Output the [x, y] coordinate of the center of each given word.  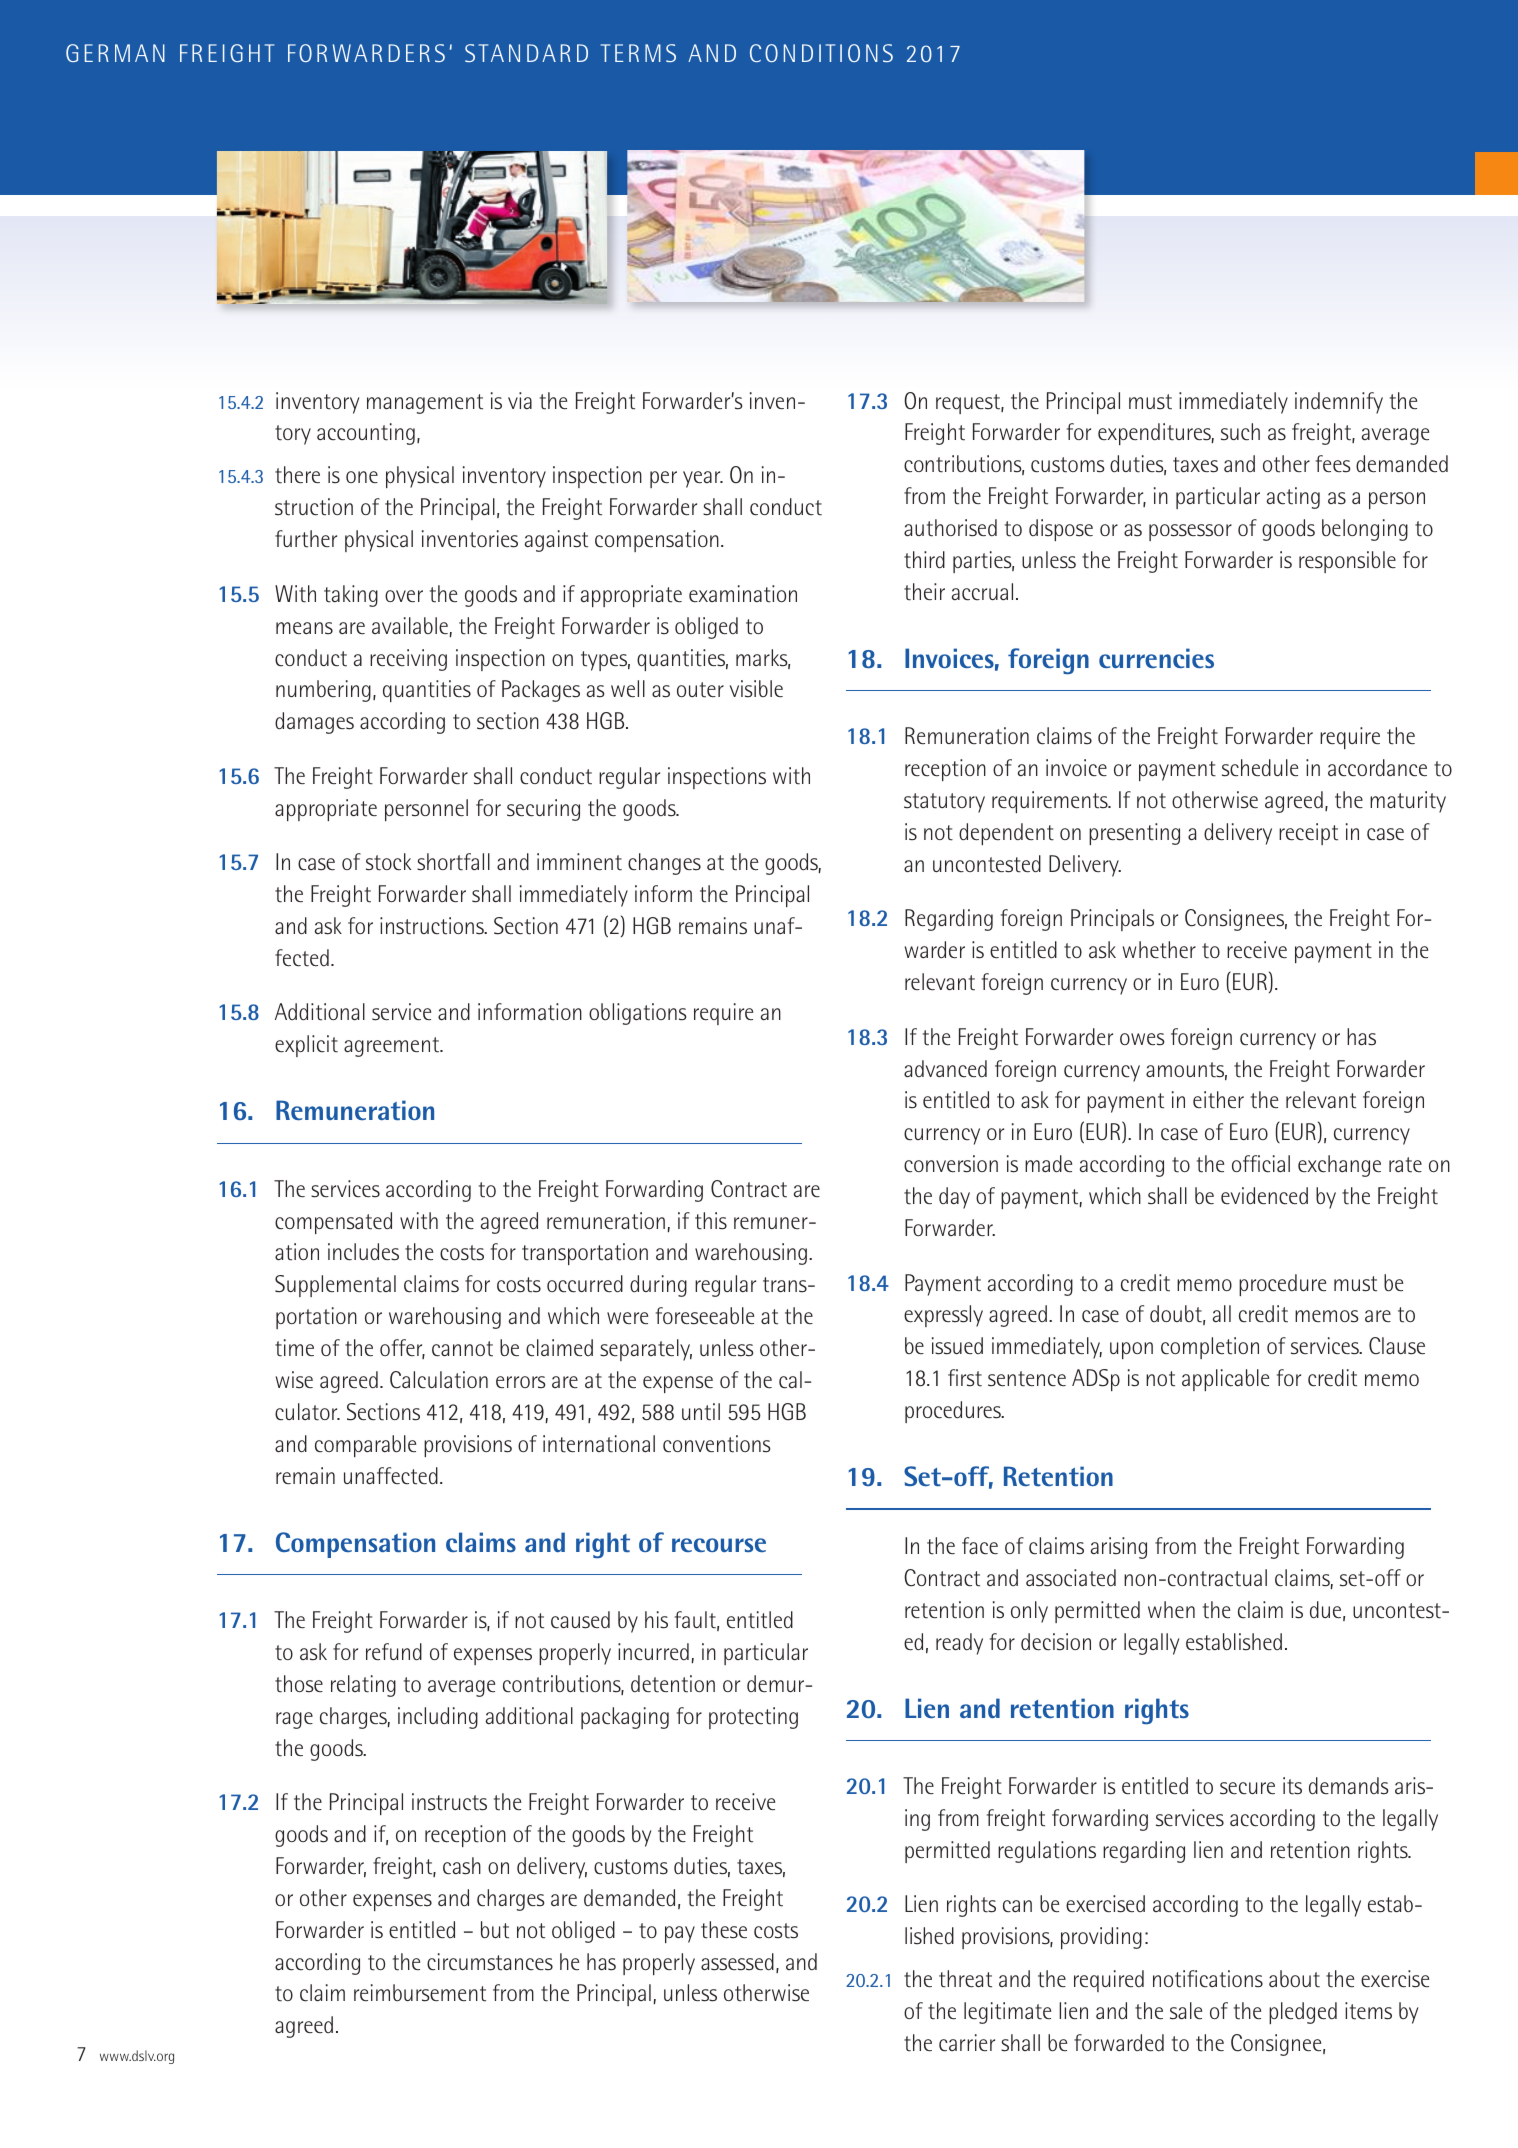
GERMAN [115, 53]
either [1218, 1100]
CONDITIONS [821, 53]
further [306, 539]
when [1171, 1609]
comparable [365, 1446]
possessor [1190, 532]
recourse [719, 1545]
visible [756, 689]
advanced [945, 1069]
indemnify [1339, 403]
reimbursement [420, 1993]
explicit [306, 1046]
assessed [737, 1962]
